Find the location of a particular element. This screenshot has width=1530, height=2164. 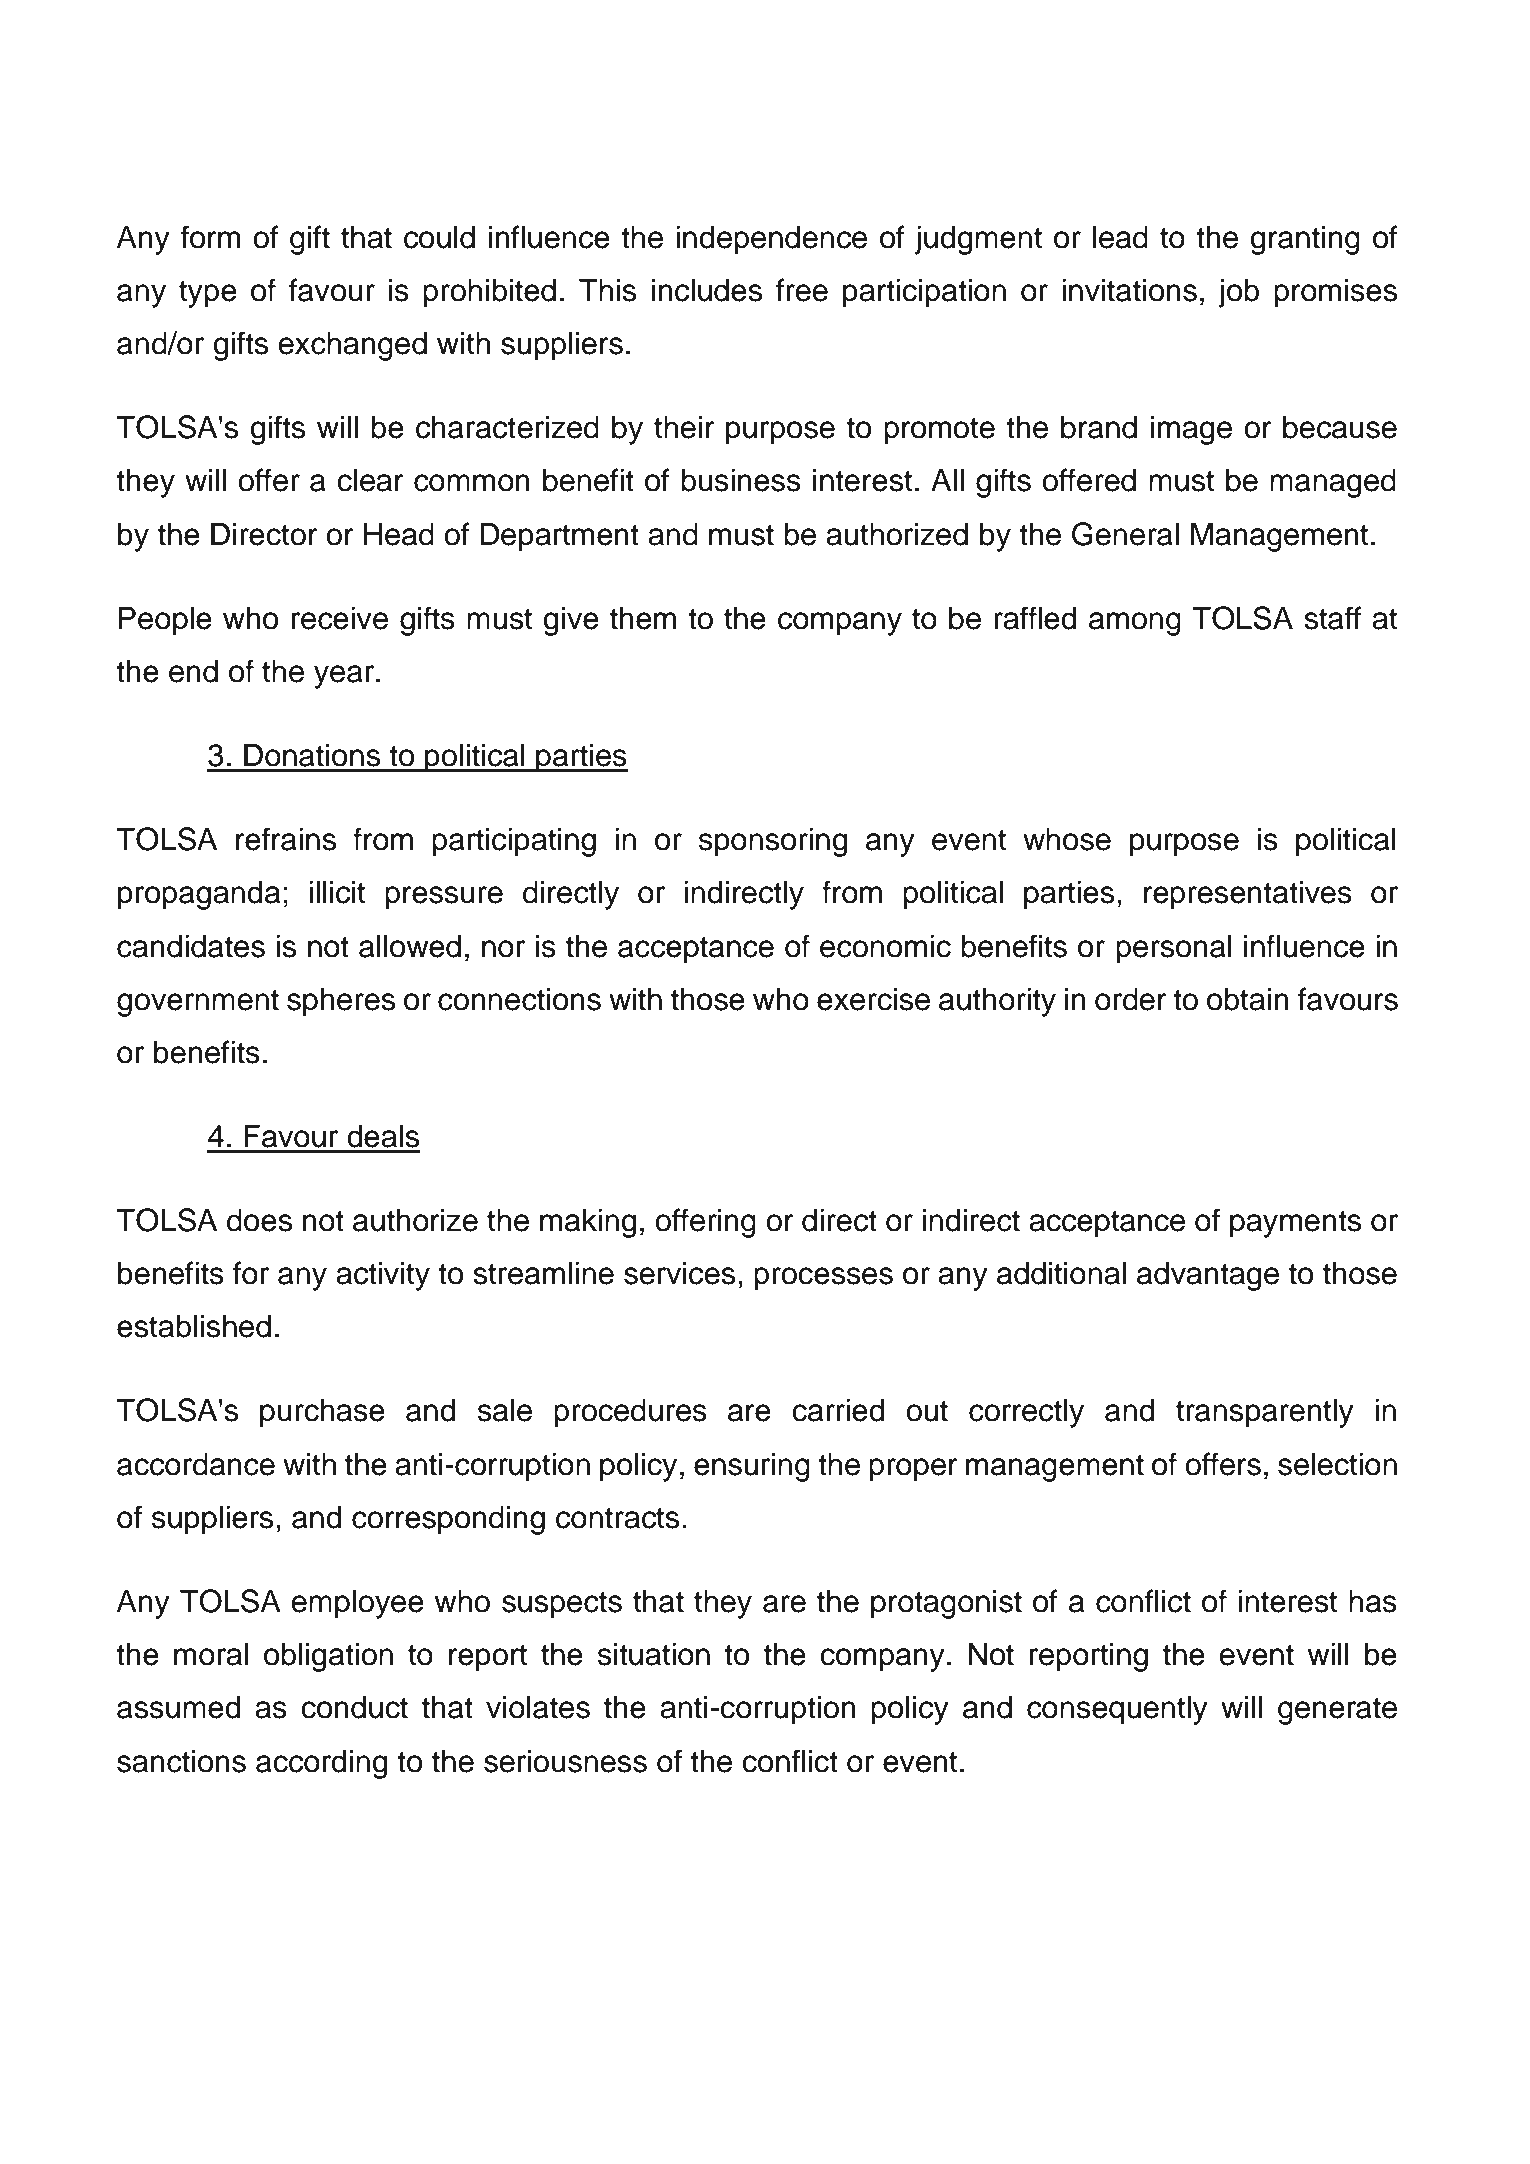

type is located at coordinates (208, 294).
